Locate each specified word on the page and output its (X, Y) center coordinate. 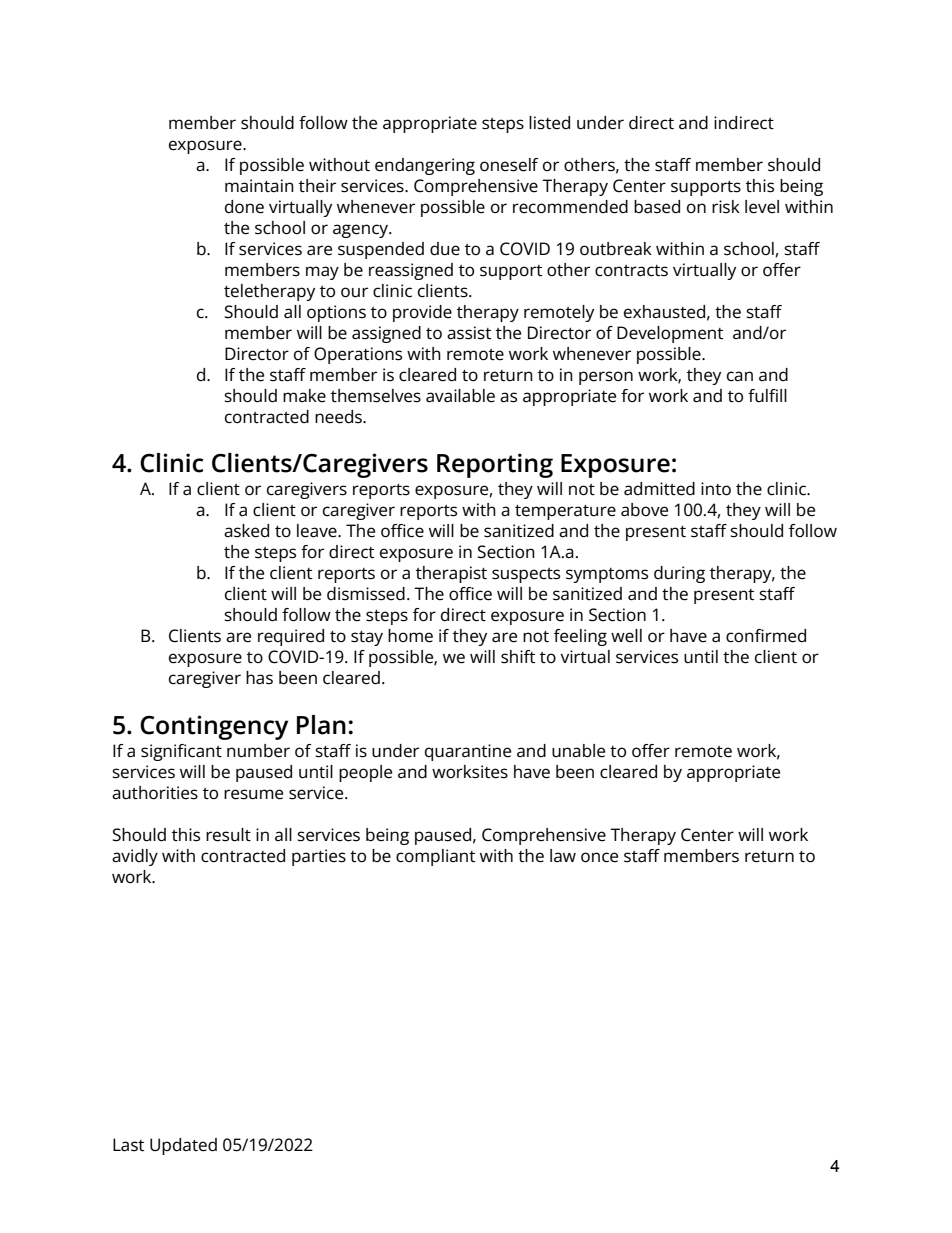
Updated (183, 1146)
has (259, 678)
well (626, 636)
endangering (425, 166)
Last (128, 1145)
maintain (259, 186)
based (657, 207)
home (410, 636)
